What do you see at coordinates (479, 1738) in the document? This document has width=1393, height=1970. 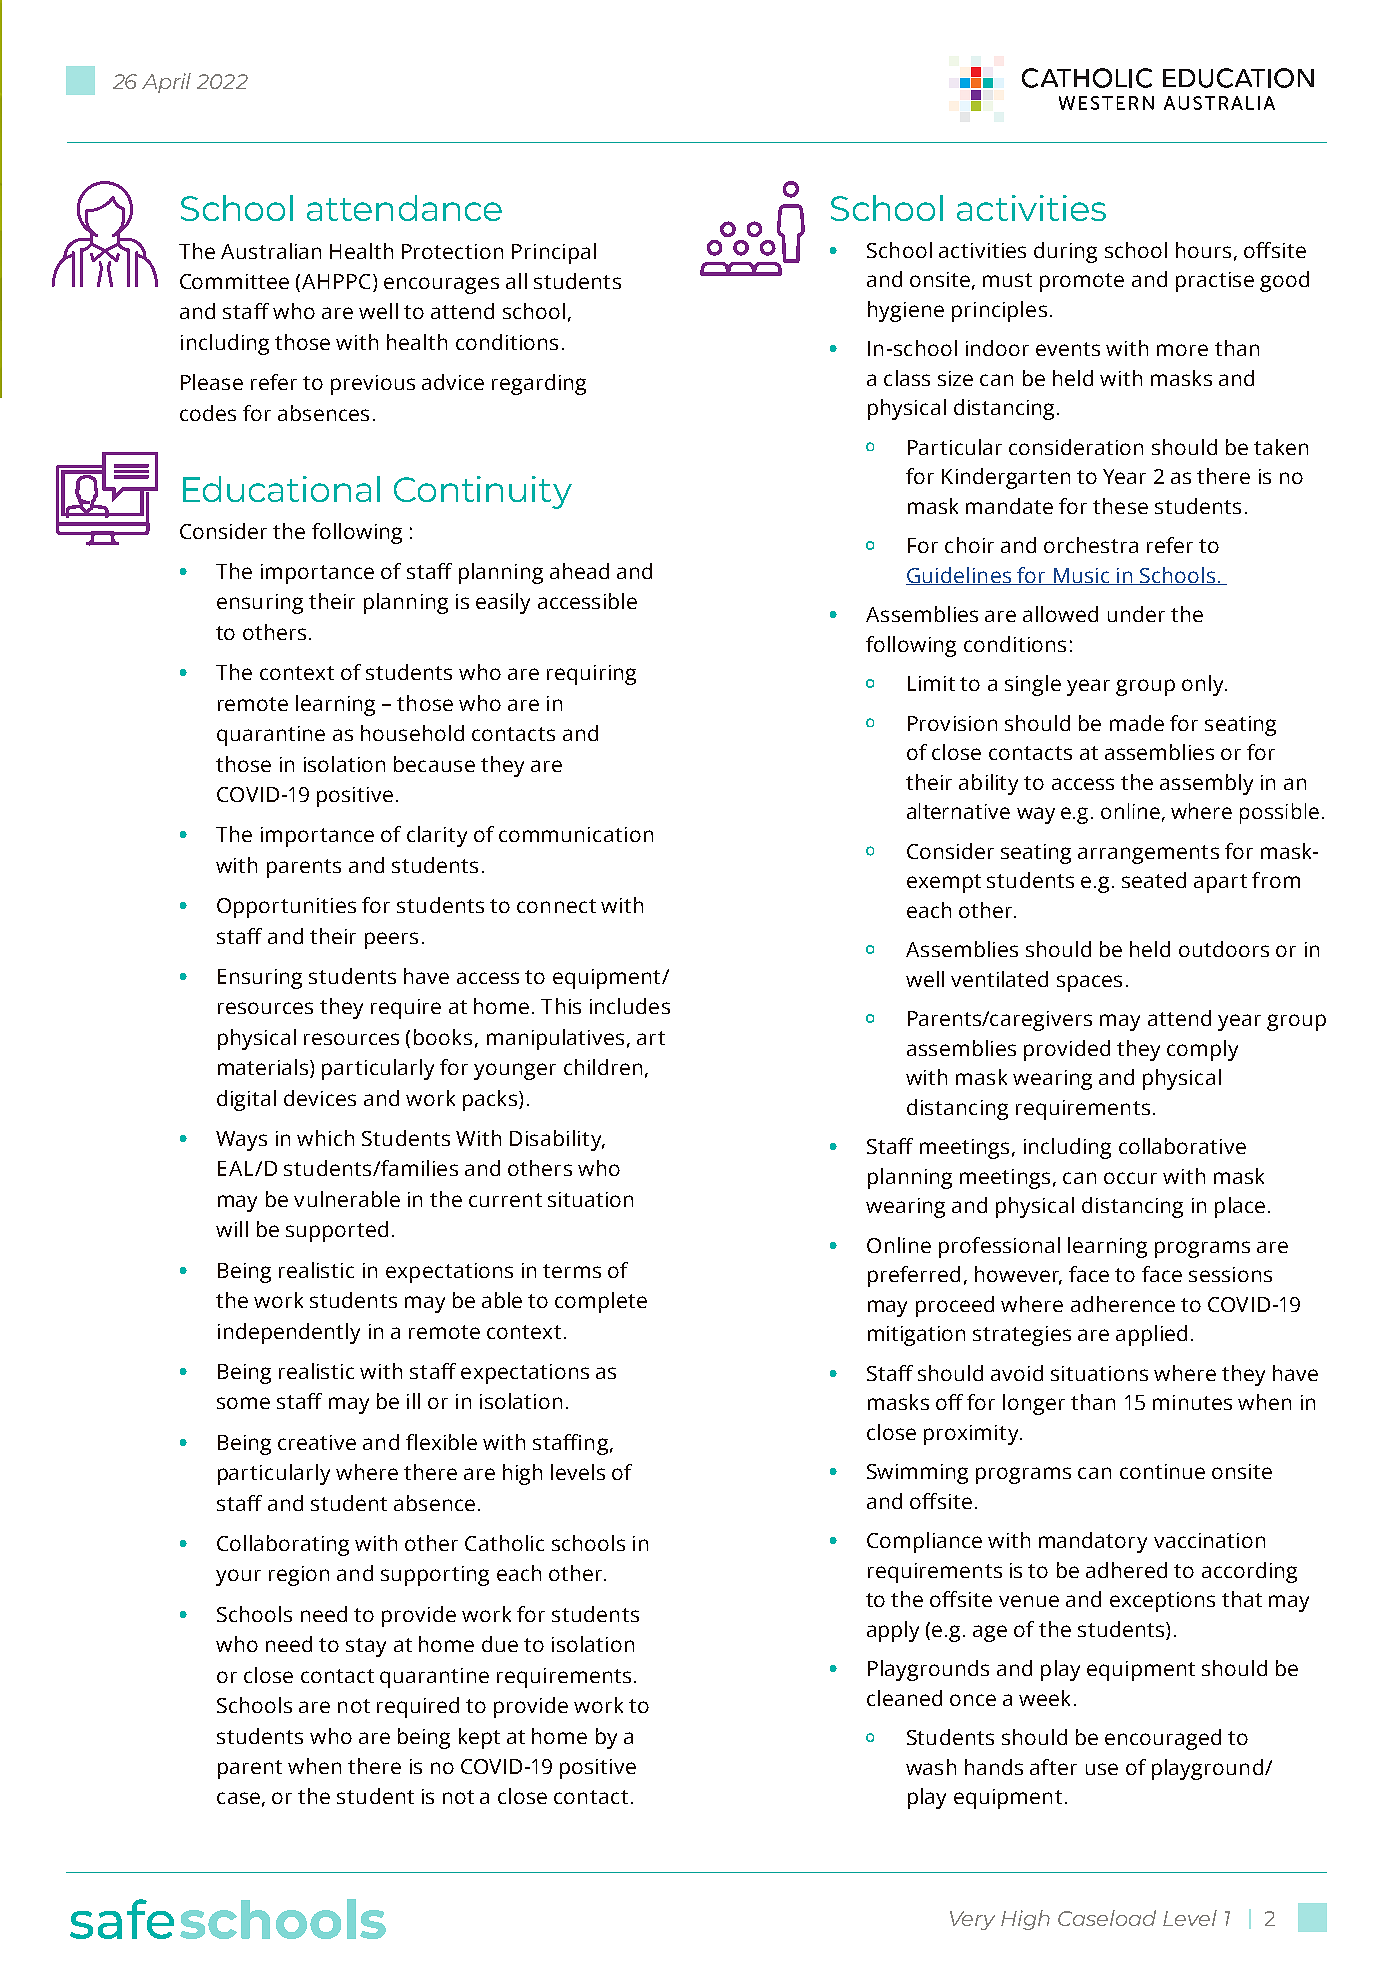 I see `kept` at bounding box center [479, 1738].
